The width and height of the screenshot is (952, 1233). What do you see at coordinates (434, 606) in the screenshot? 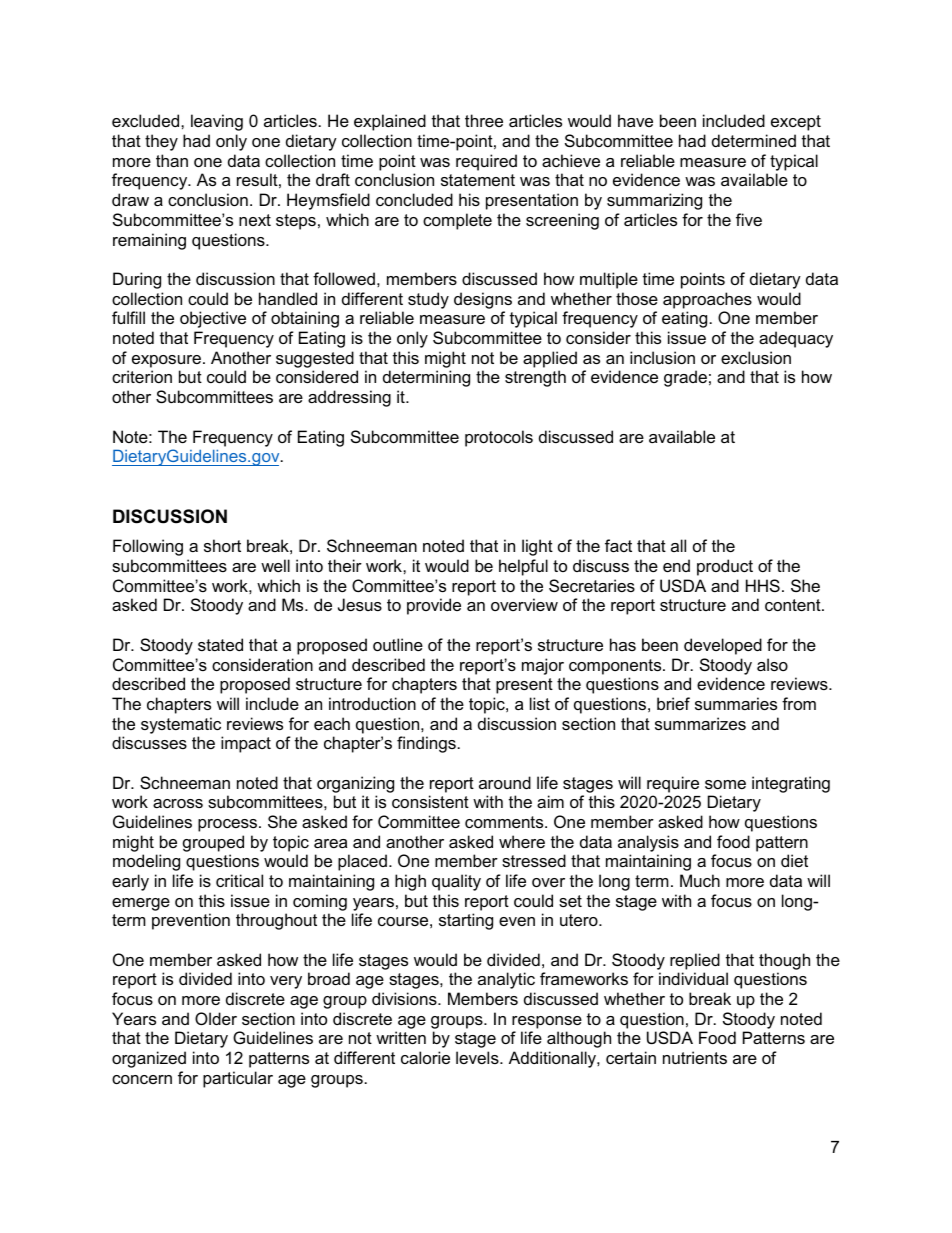
I see `provide` at bounding box center [434, 606].
